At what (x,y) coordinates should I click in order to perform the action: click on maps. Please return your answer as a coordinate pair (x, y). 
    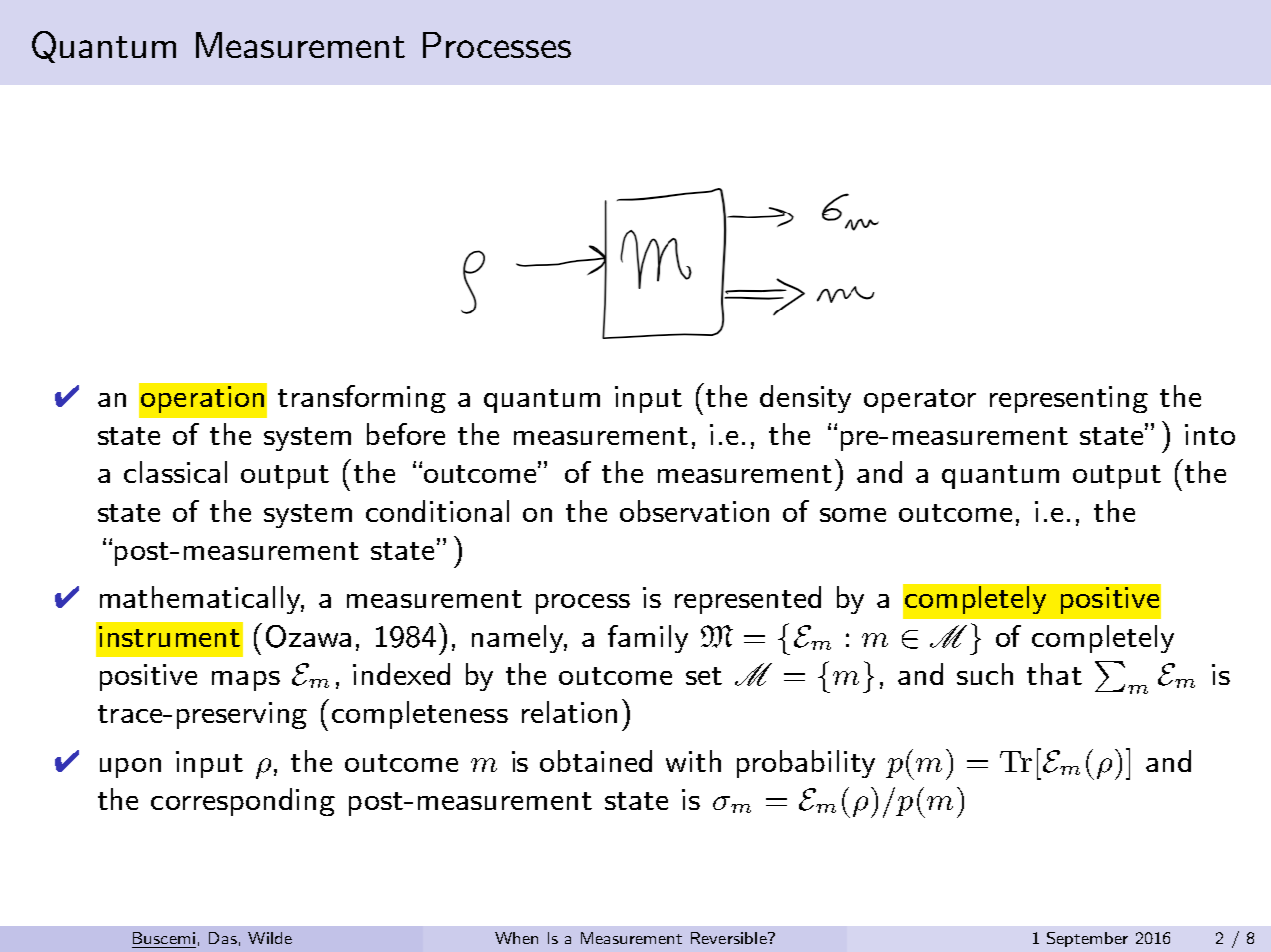
    Looking at the image, I should click on (246, 681).
